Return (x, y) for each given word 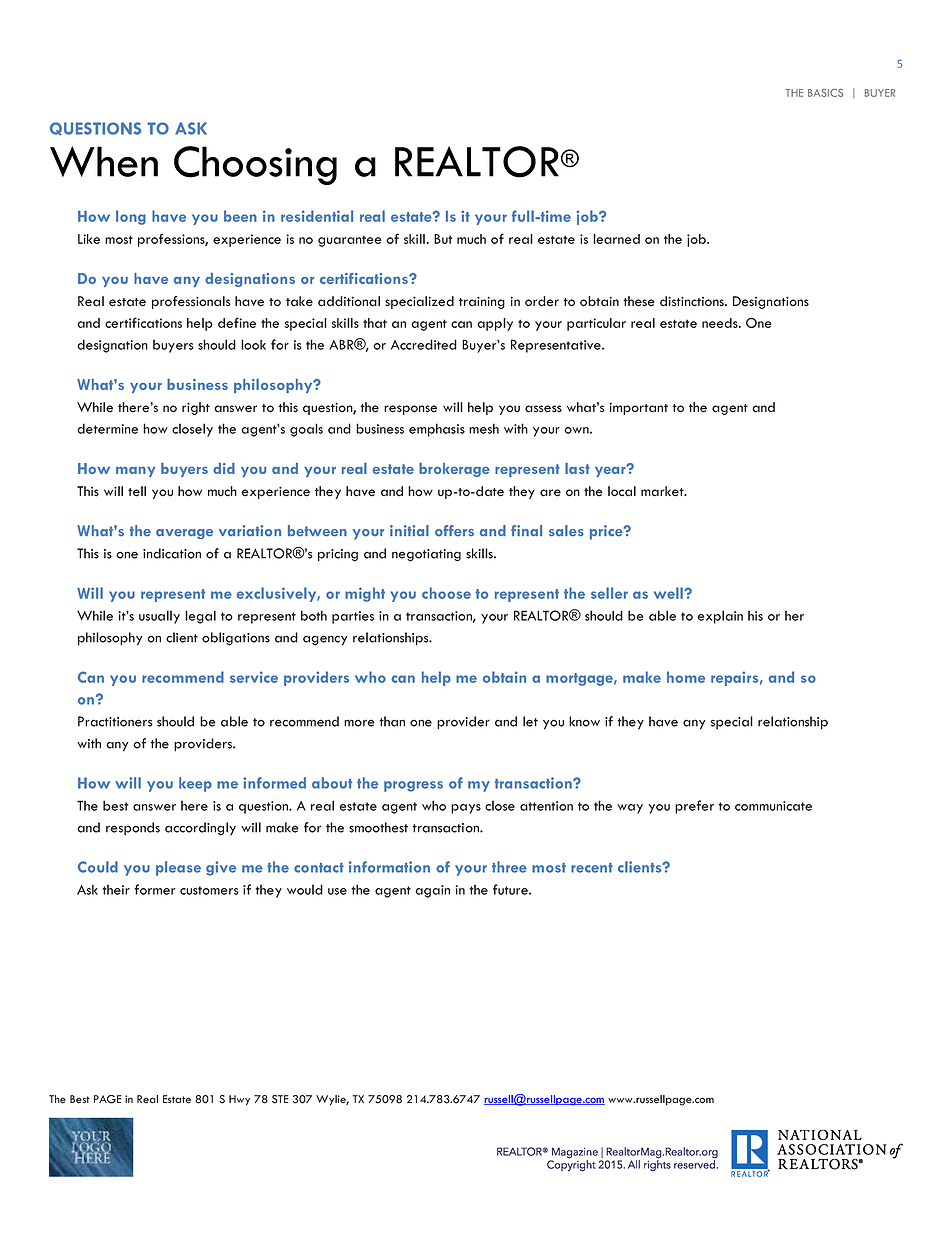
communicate (773, 806)
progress (413, 786)
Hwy (239, 1100)
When (104, 161)
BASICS (825, 93)
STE (280, 1099)
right (196, 408)
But (443, 239)
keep (195, 784)
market (663, 491)
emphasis (437, 430)
